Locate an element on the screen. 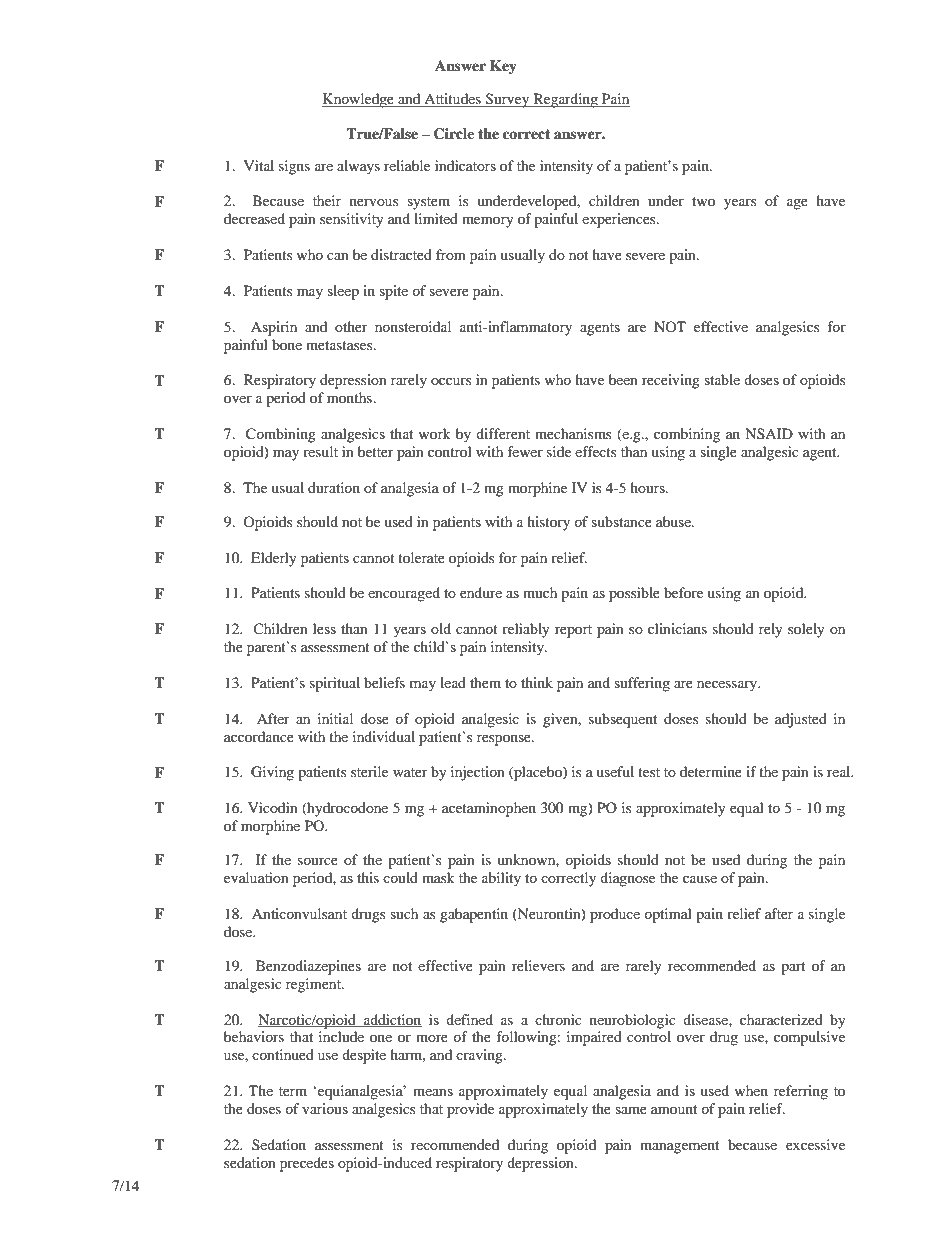 This screenshot has width=952, height=1233. less is located at coordinates (324, 628).
